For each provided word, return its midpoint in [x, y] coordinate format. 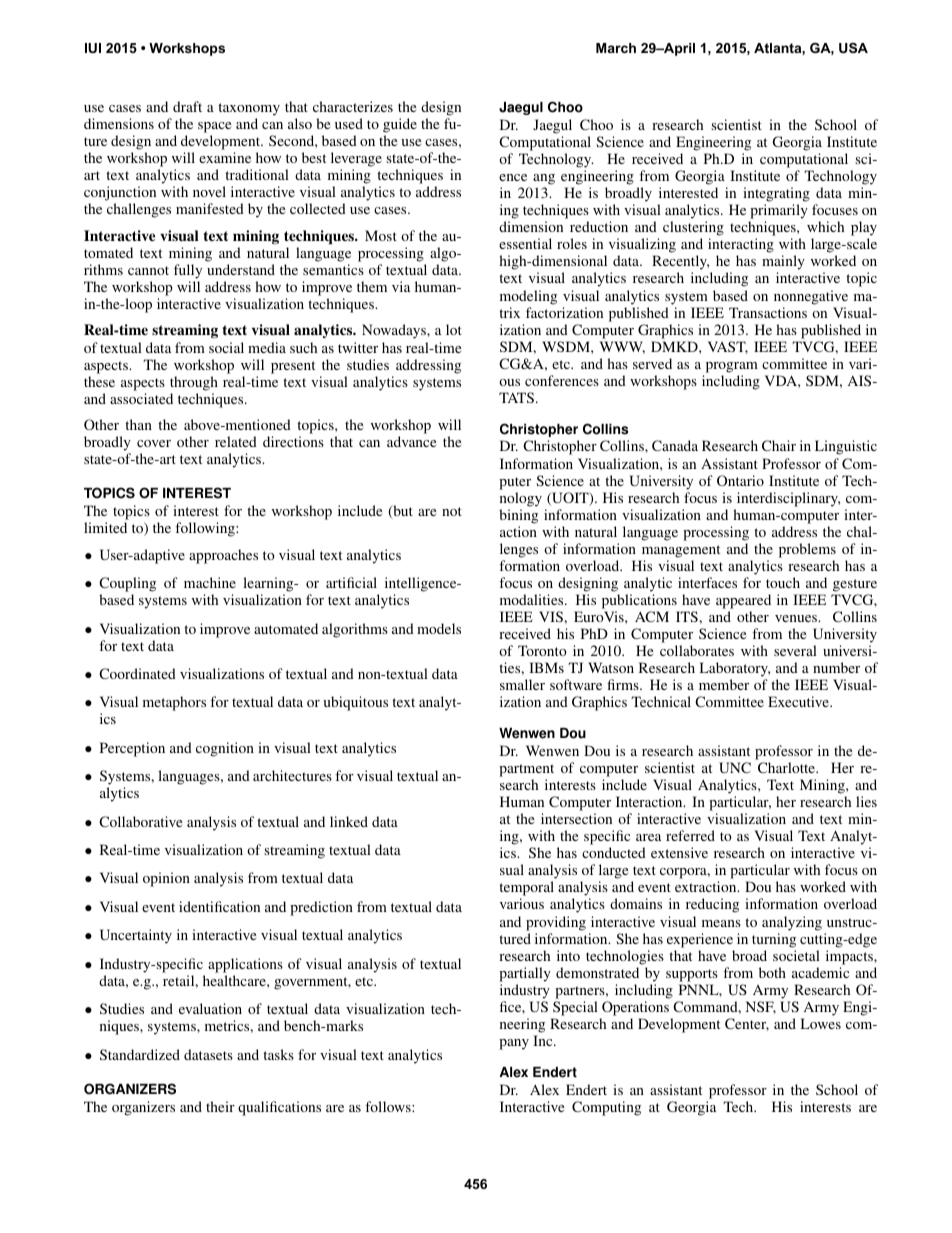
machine [210, 582]
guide [400, 125]
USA [853, 48]
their [220, 1106]
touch [783, 582]
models [439, 628]
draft [187, 106]
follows [389, 1106]
